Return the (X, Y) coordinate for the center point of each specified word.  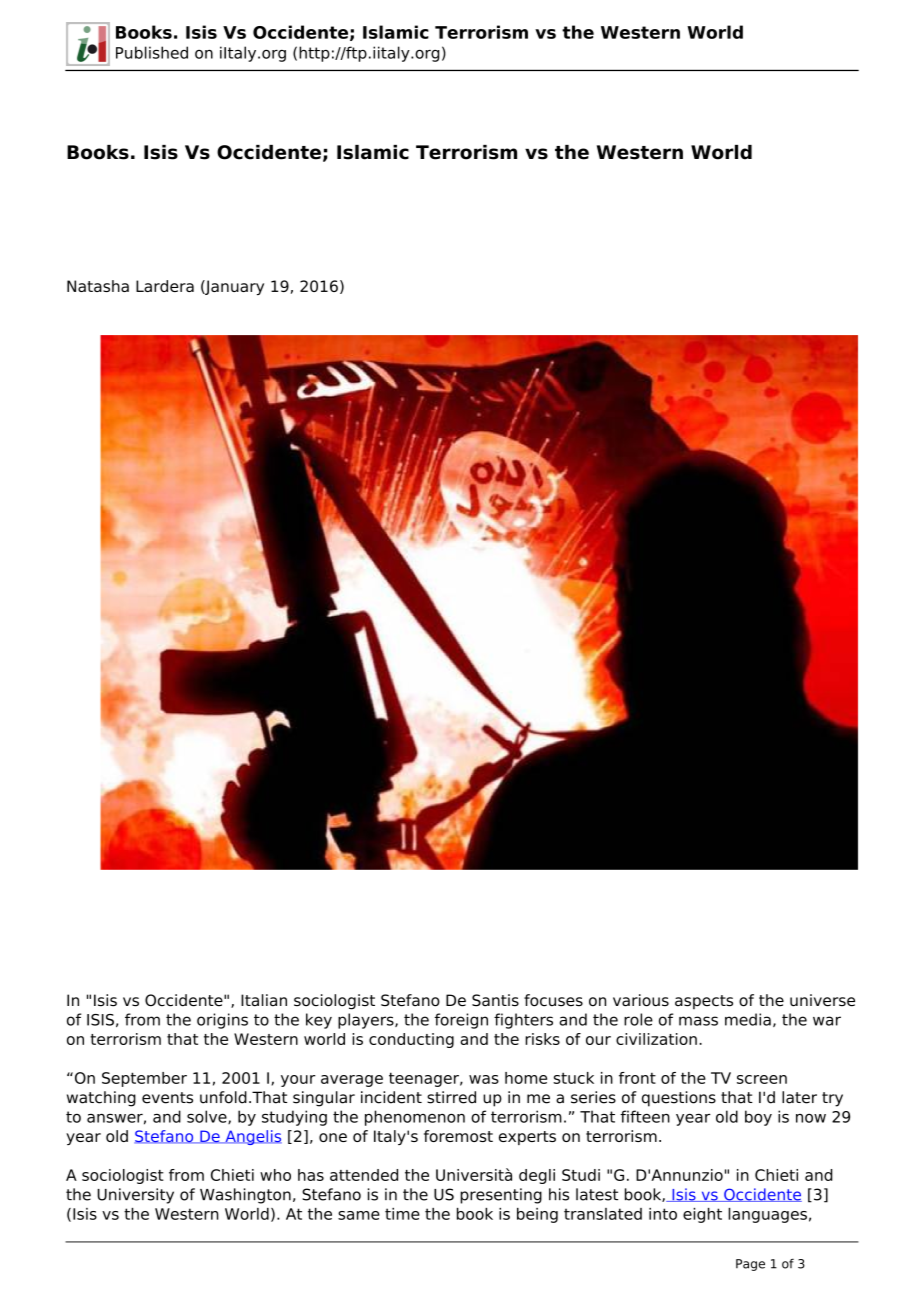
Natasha (98, 286)
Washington (245, 1196)
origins (222, 1021)
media (748, 1019)
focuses (553, 1000)
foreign (461, 1021)
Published (152, 52)
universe (822, 1000)
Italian (264, 1000)
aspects (704, 1002)
